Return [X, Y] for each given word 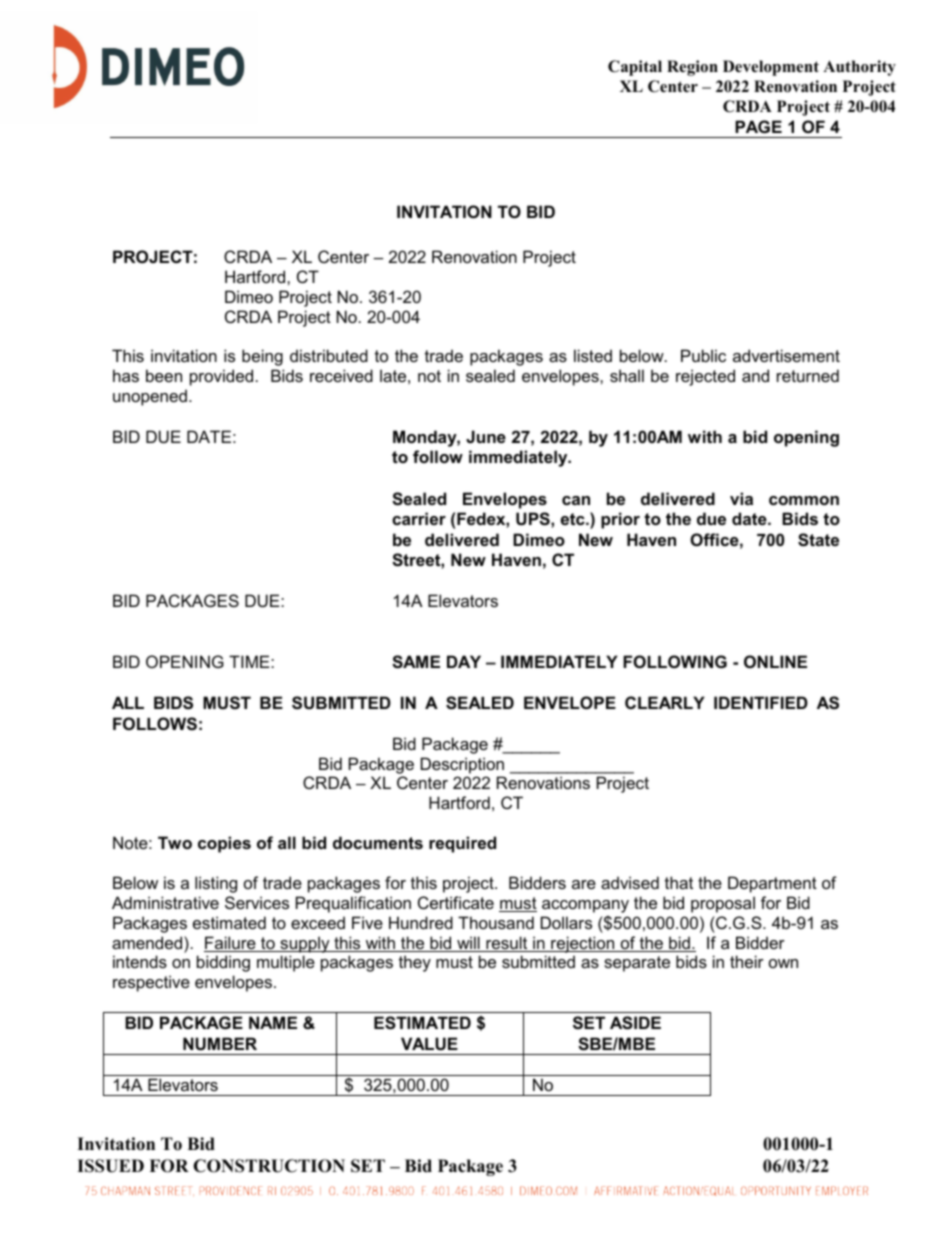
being [262, 357]
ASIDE [635, 1023]
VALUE [429, 1043]
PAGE [758, 126]
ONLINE [775, 661]
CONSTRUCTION [269, 1166]
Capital [635, 68]
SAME [416, 662]
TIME [250, 661]
